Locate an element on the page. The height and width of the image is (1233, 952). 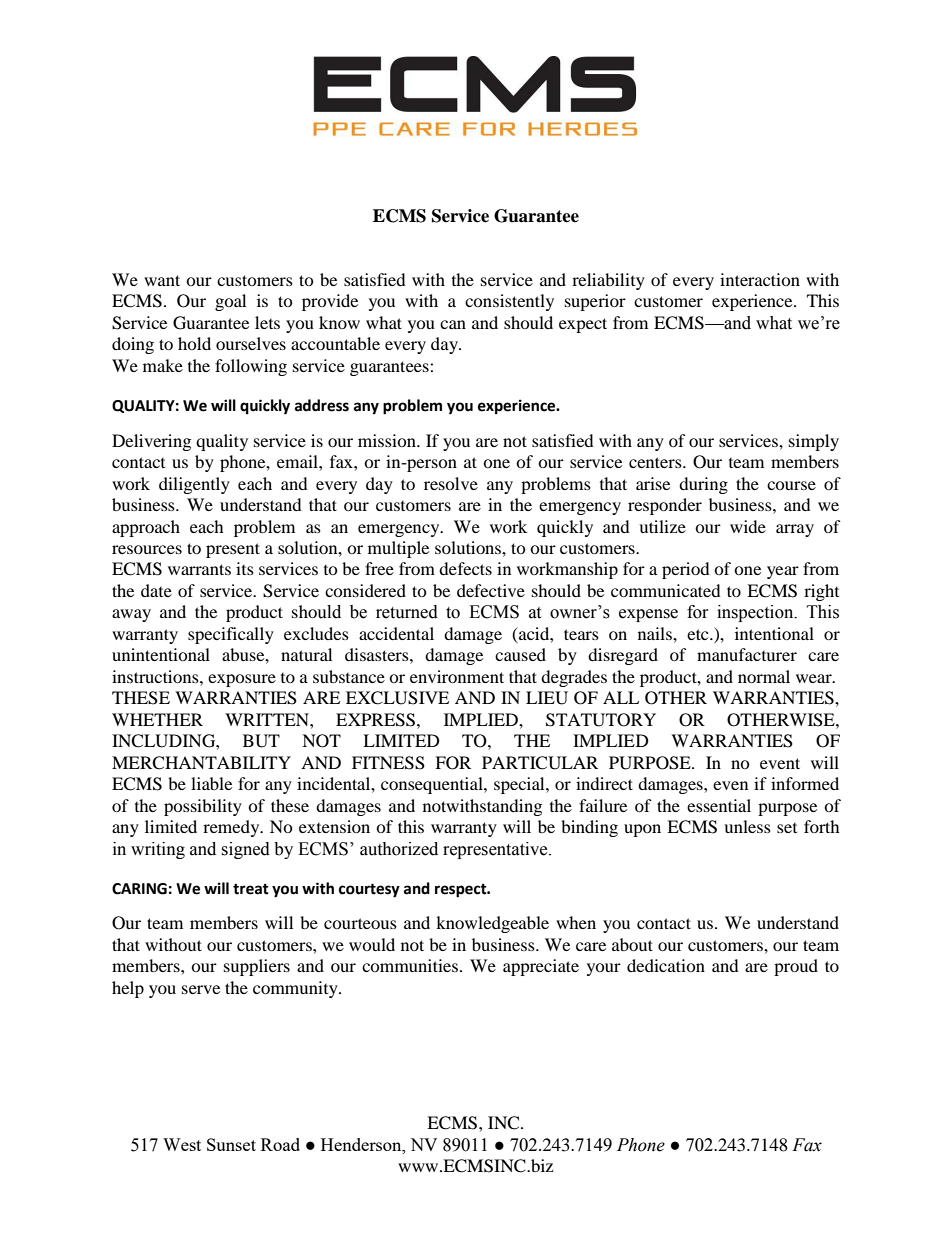
goal is located at coordinates (230, 302).
